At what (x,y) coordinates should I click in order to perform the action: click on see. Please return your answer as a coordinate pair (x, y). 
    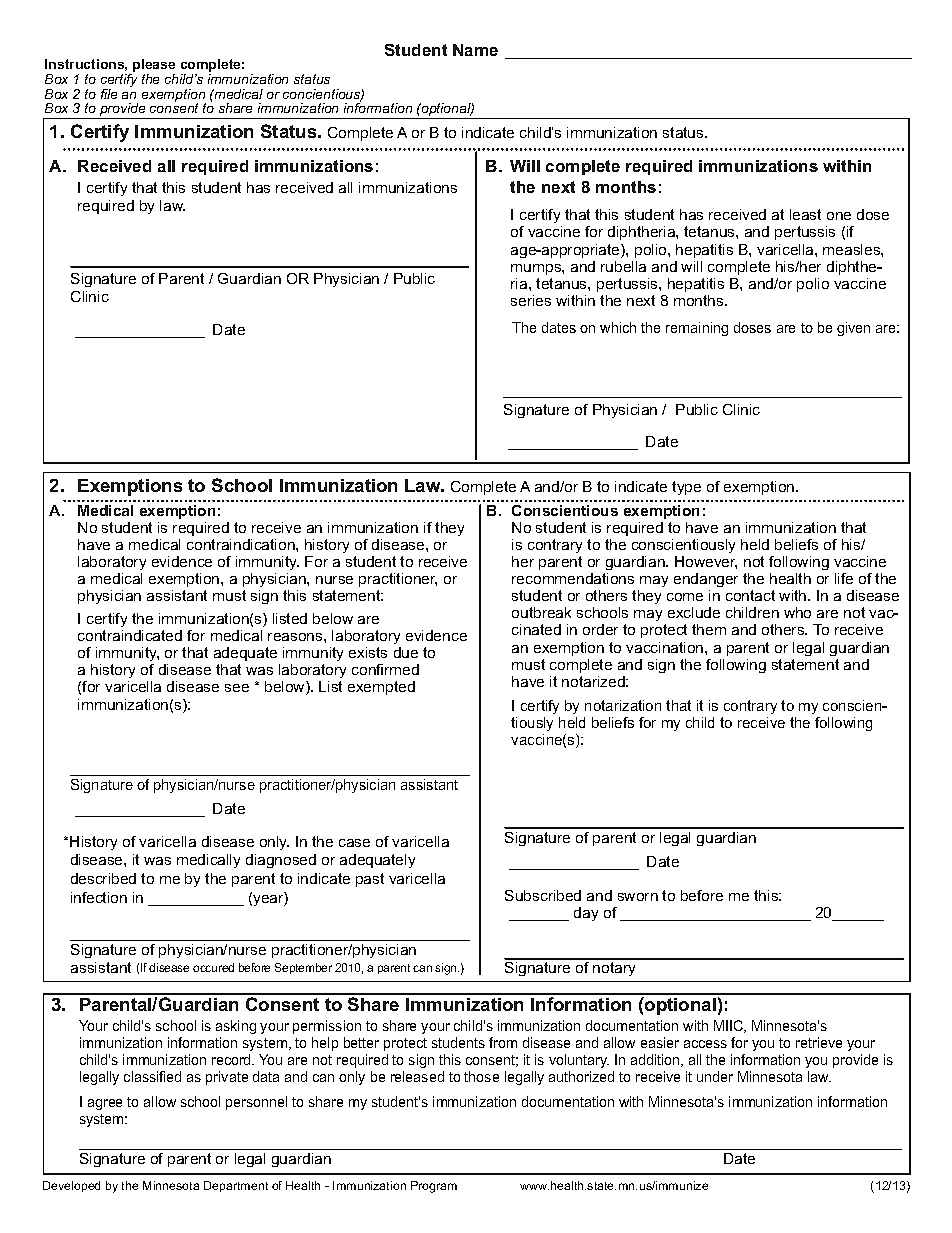
    Looking at the image, I should click on (237, 688).
